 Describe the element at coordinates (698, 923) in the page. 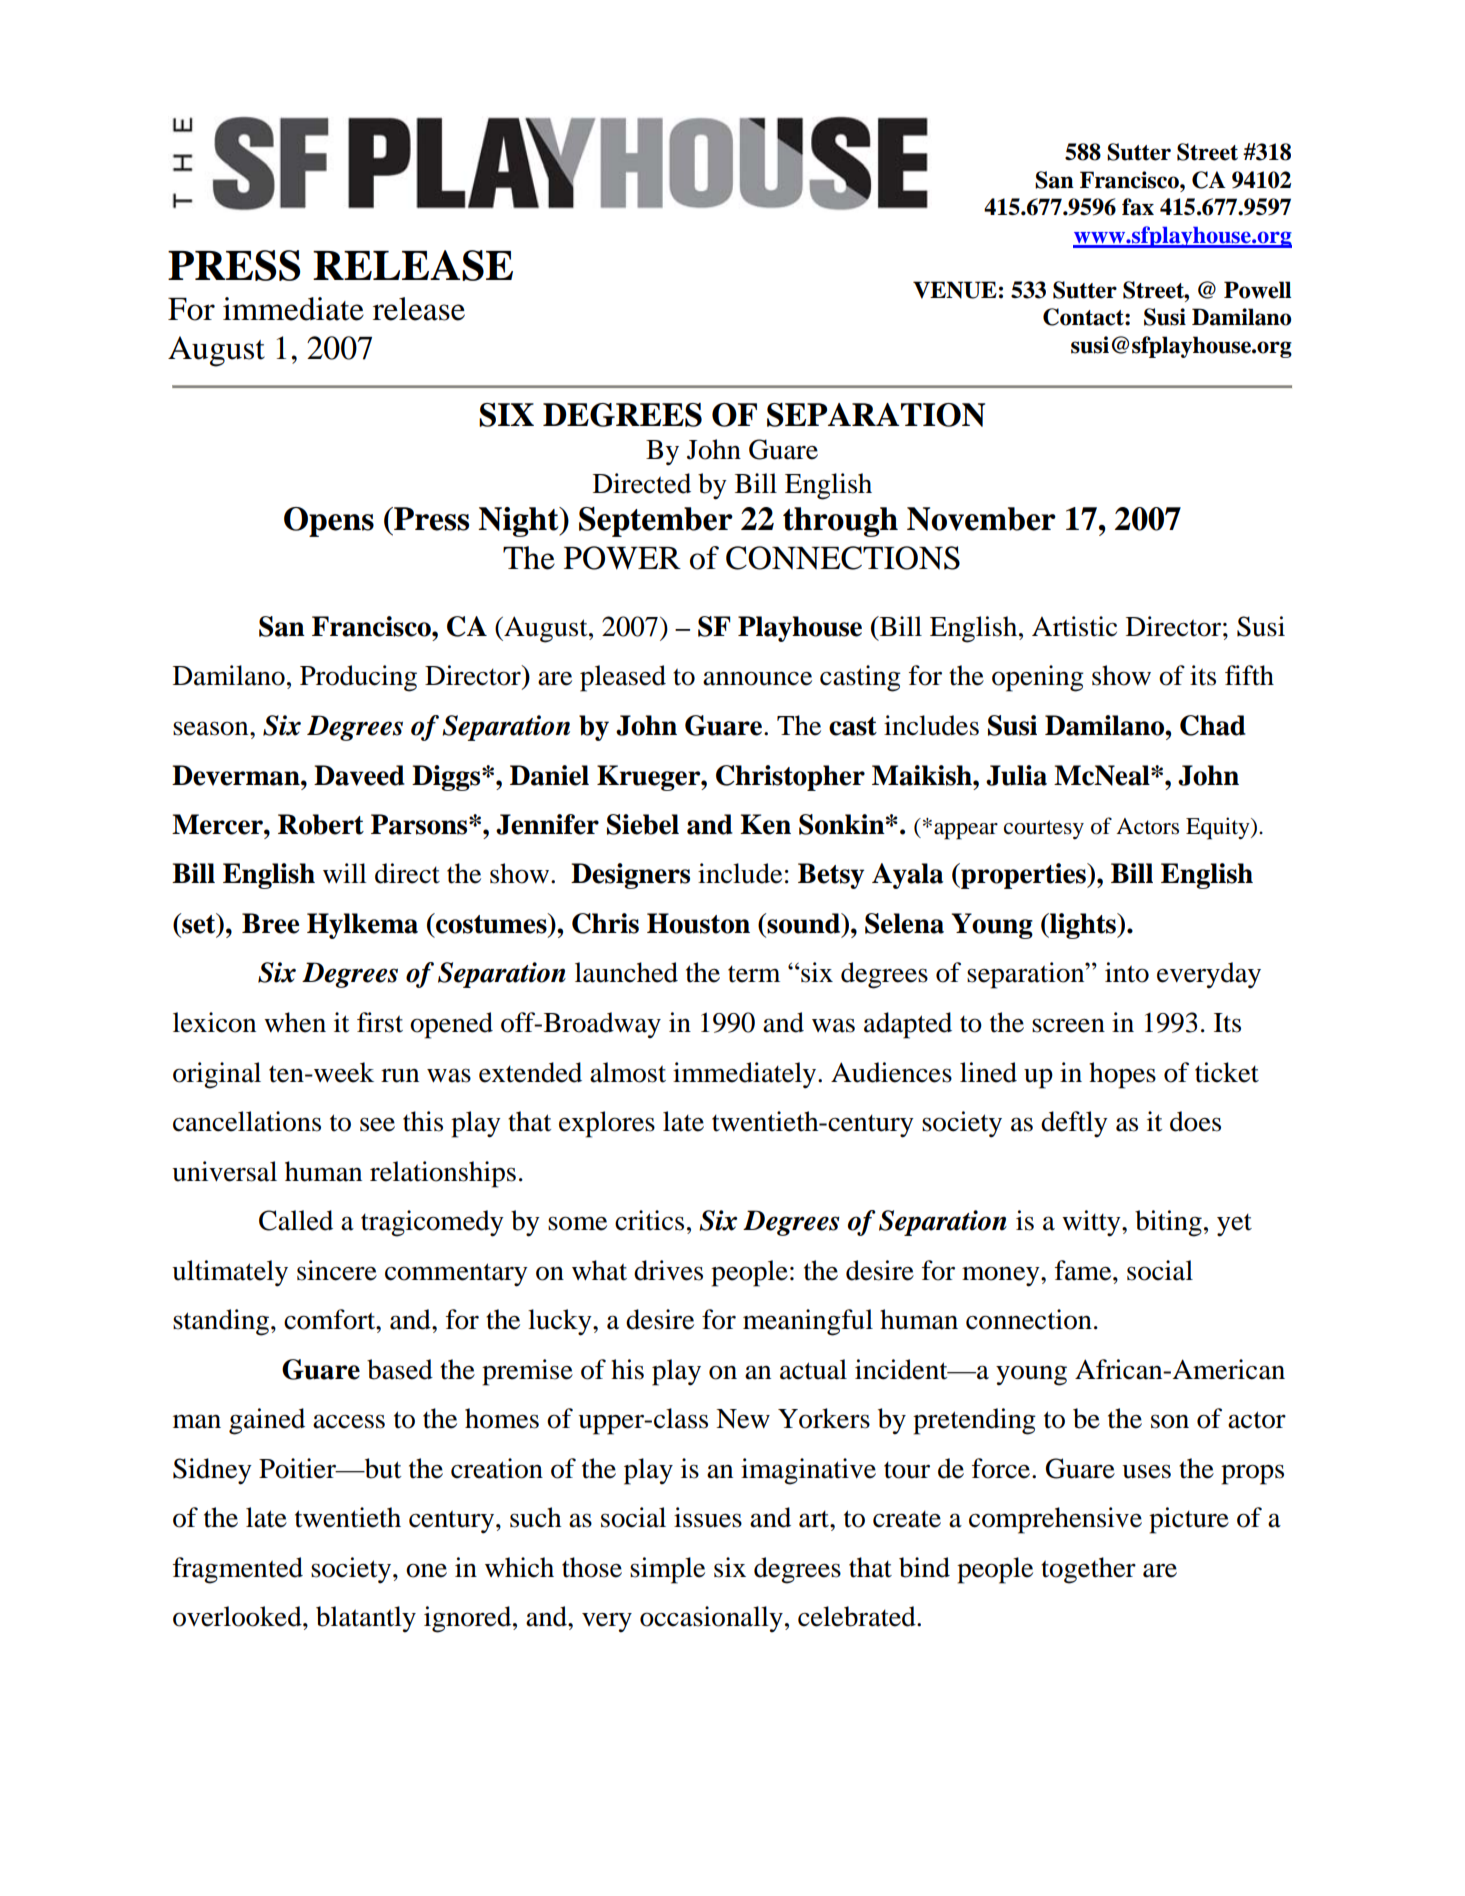

I see `Houston` at that location.
